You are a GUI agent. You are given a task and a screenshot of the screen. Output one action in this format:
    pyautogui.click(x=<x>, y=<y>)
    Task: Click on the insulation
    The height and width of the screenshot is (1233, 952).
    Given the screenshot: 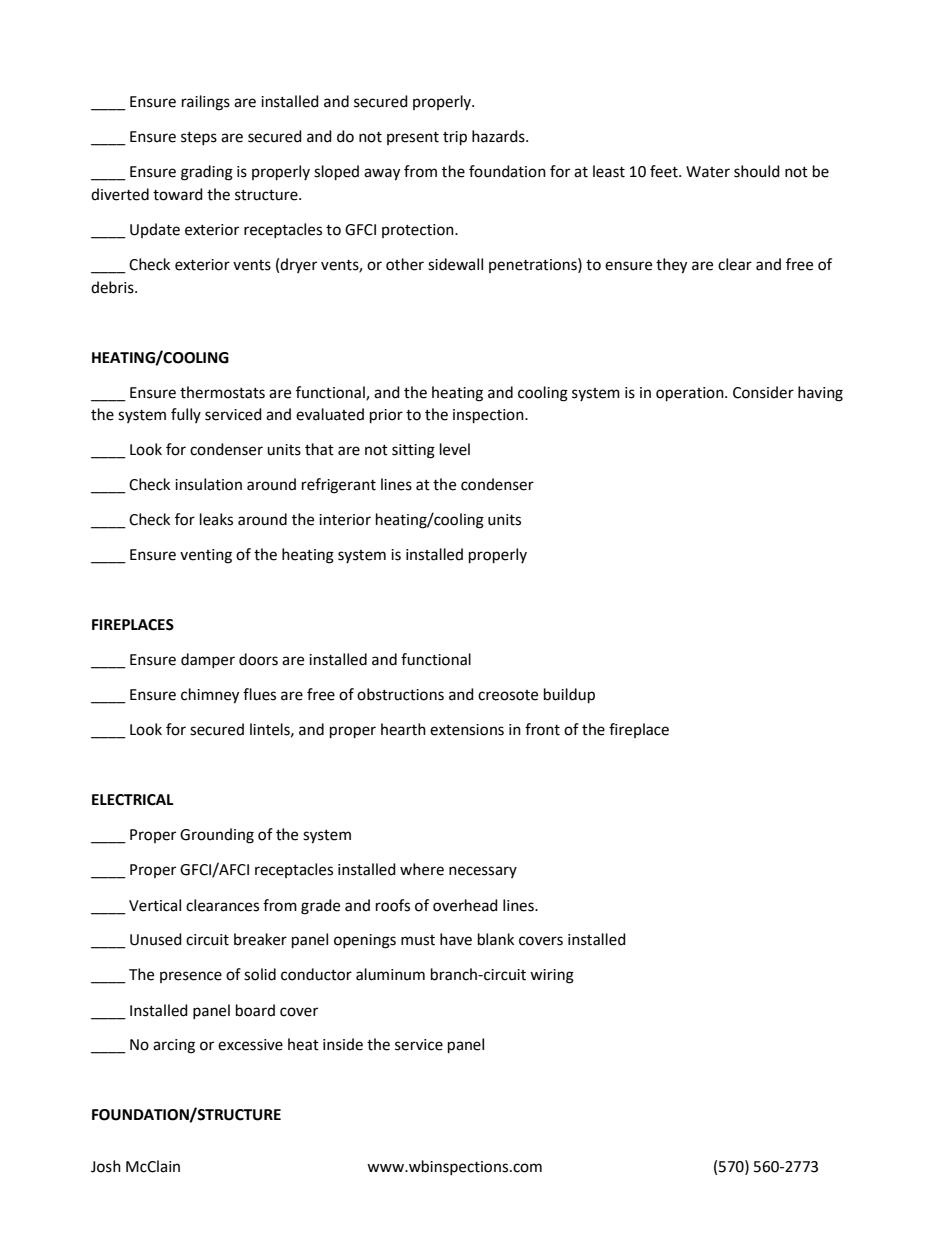 What is the action you would take?
    pyautogui.click(x=208, y=484)
